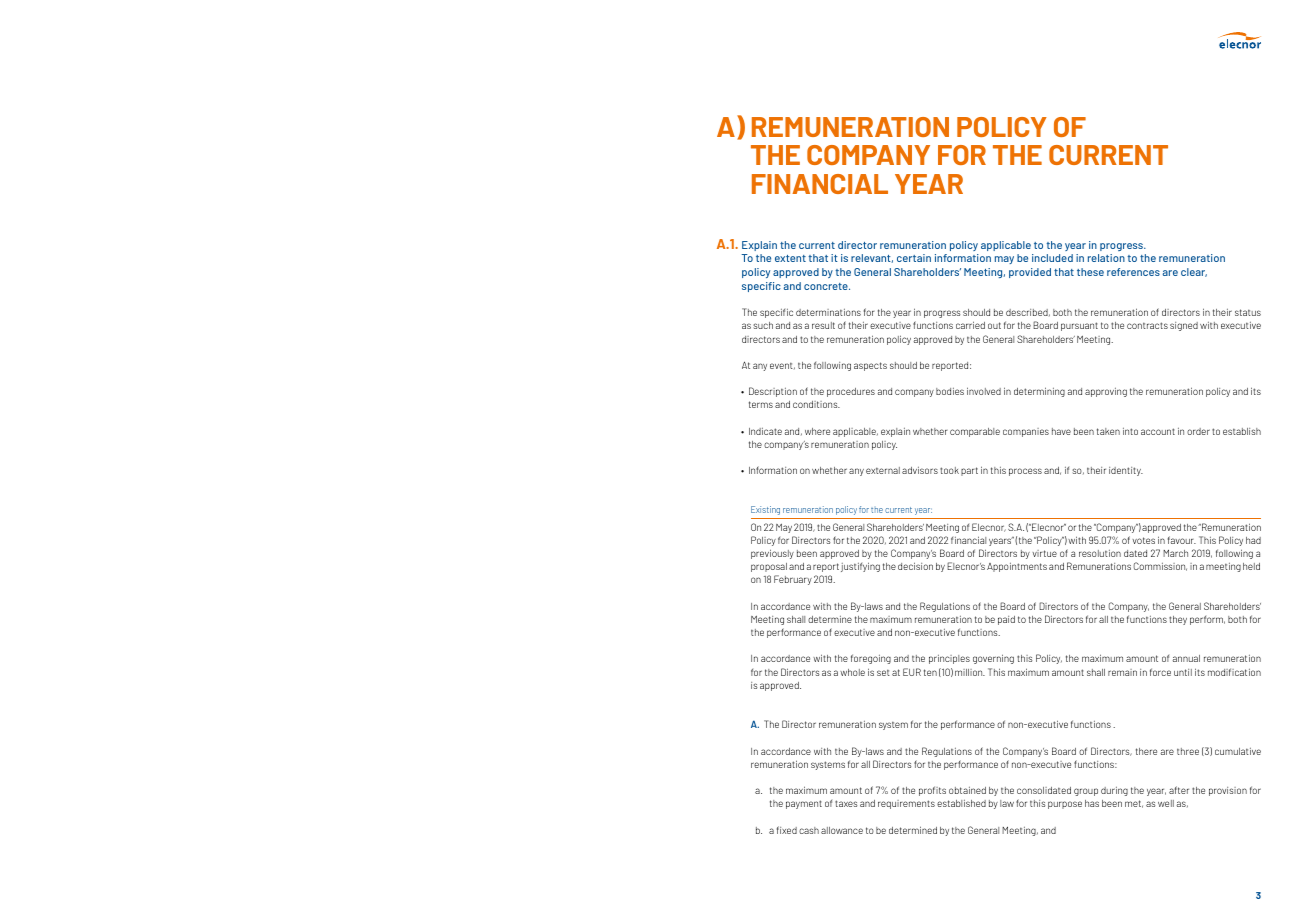 The width and height of the image is (1308, 924). I want to click on payment, so click(804, 804).
